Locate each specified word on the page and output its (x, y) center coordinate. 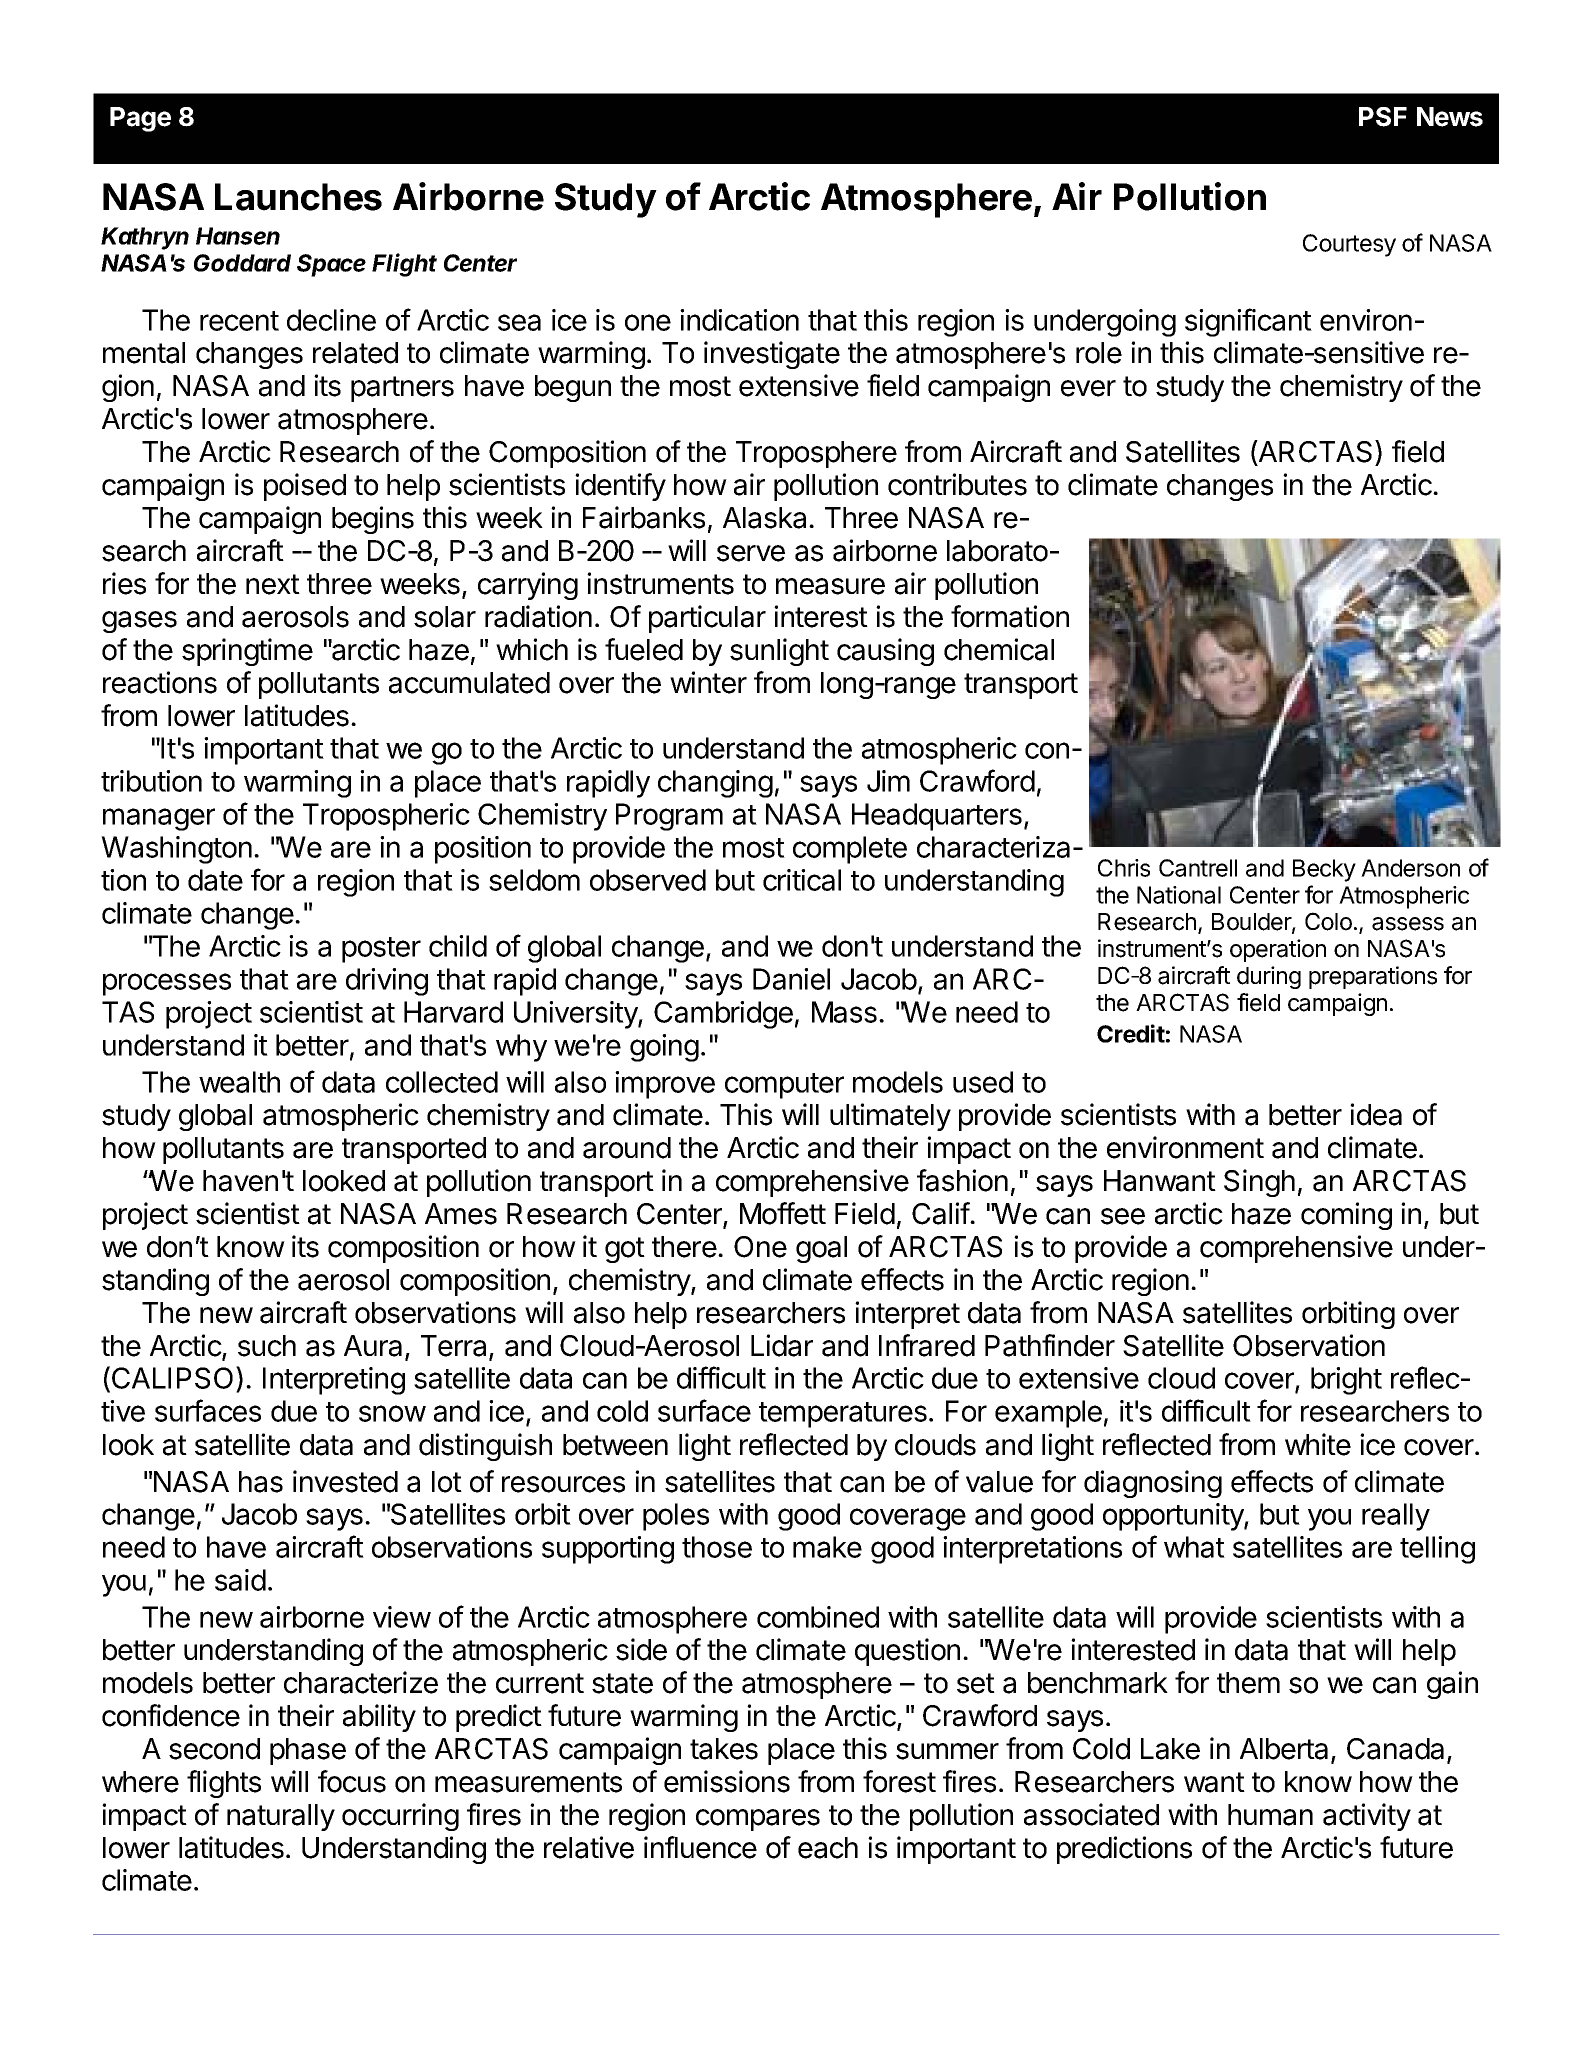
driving (387, 982)
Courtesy (1349, 245)
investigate (772, 355)
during (1269, 977)
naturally (281, 1817)
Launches (298, 197)
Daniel (791, 979)
